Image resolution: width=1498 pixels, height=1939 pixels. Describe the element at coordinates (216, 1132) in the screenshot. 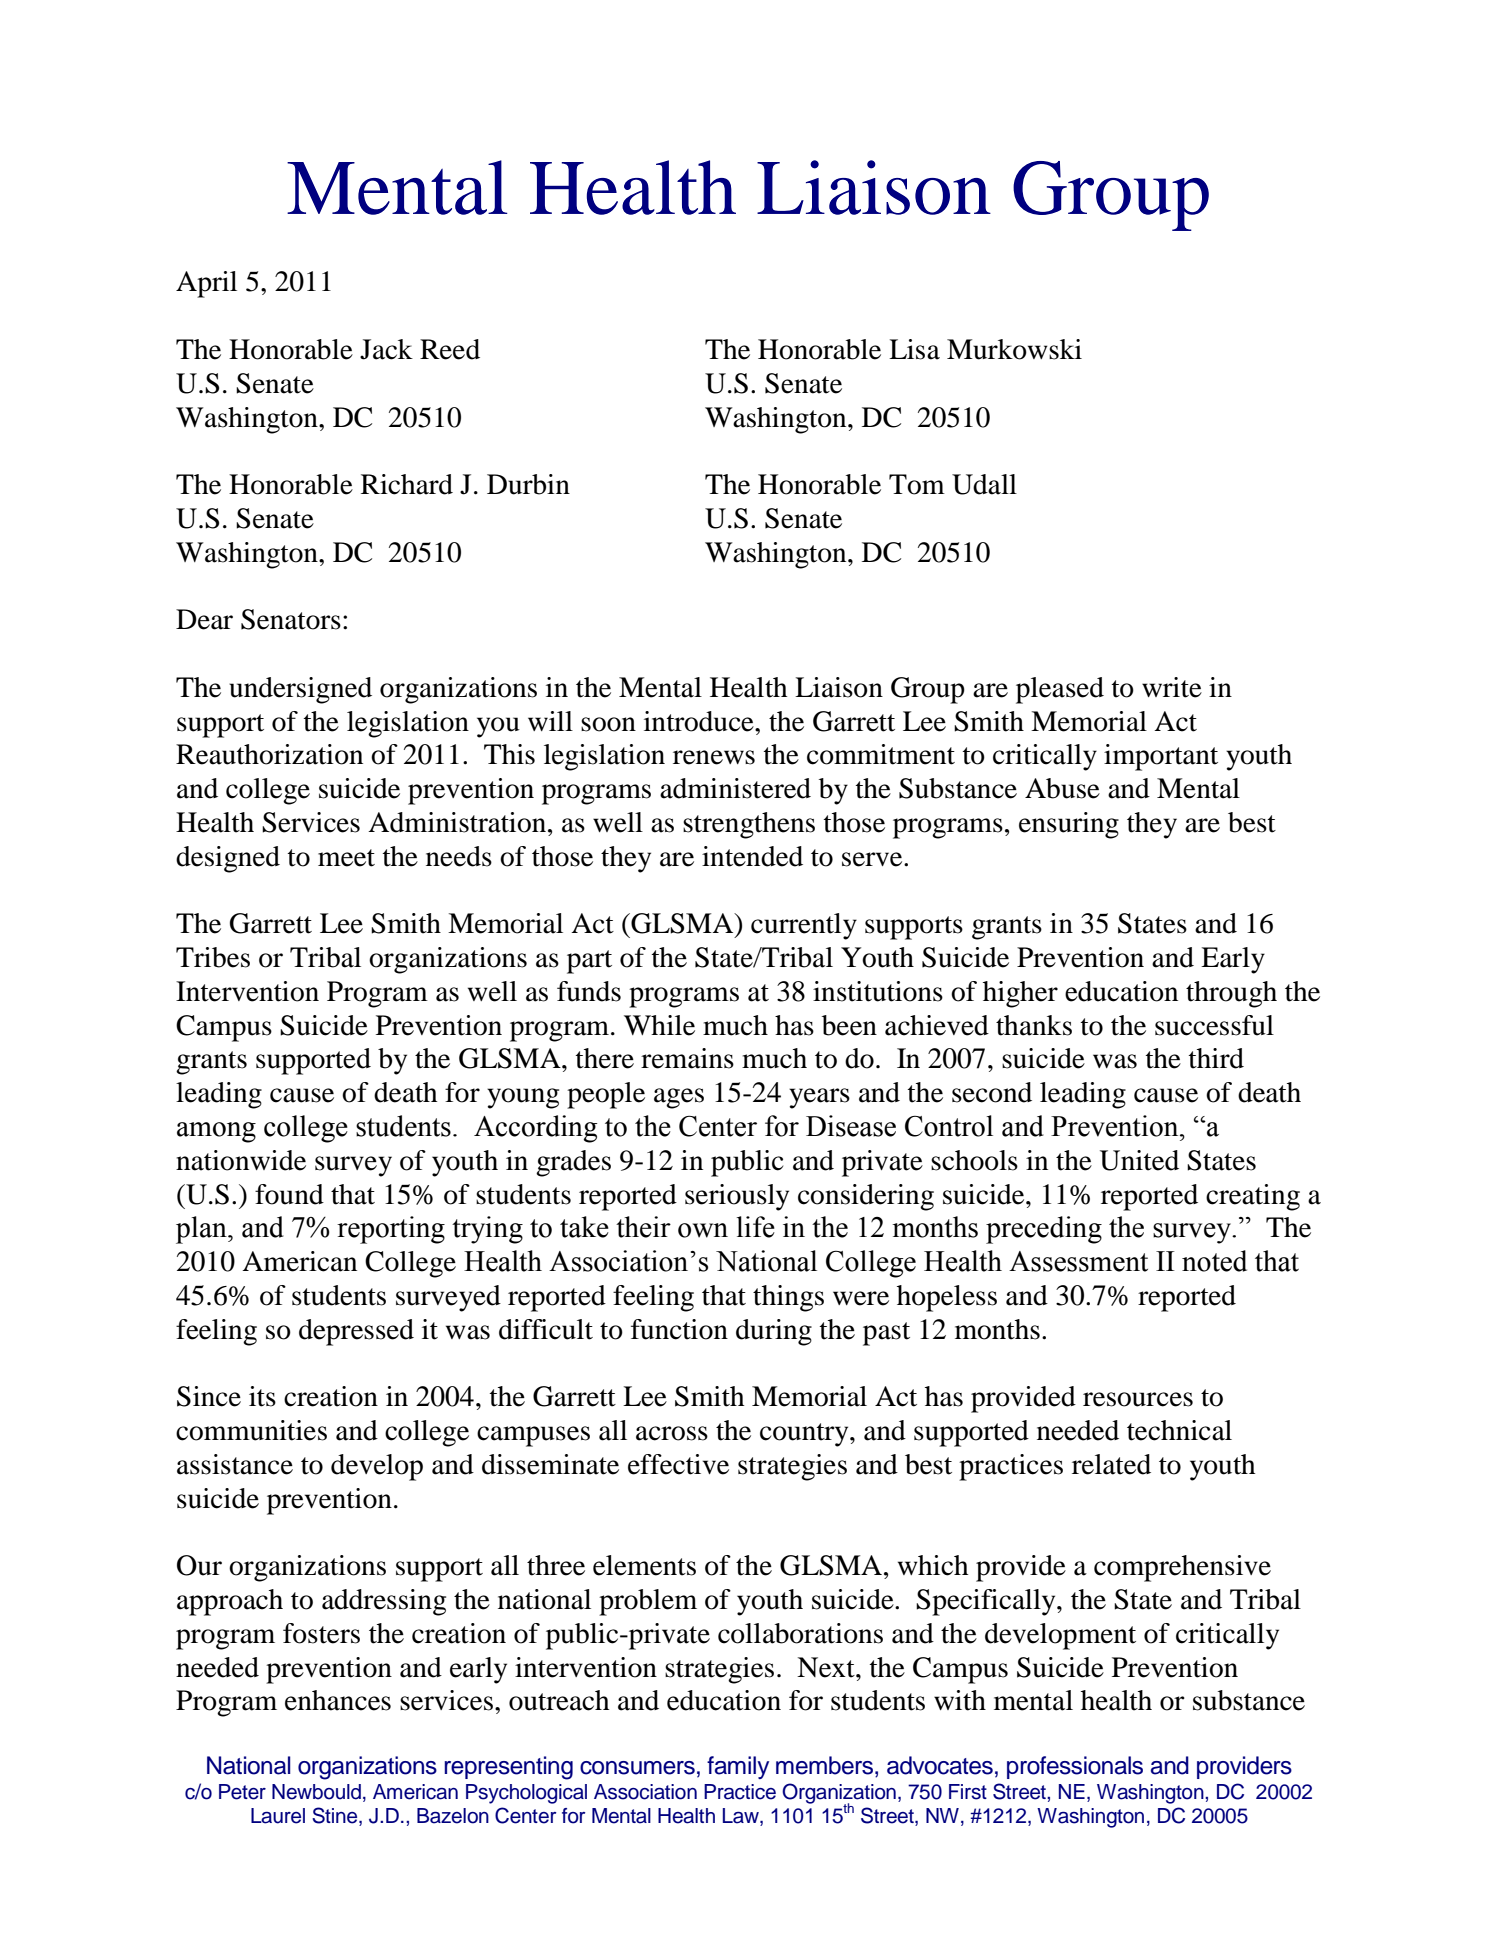

I see `among` at that location.
